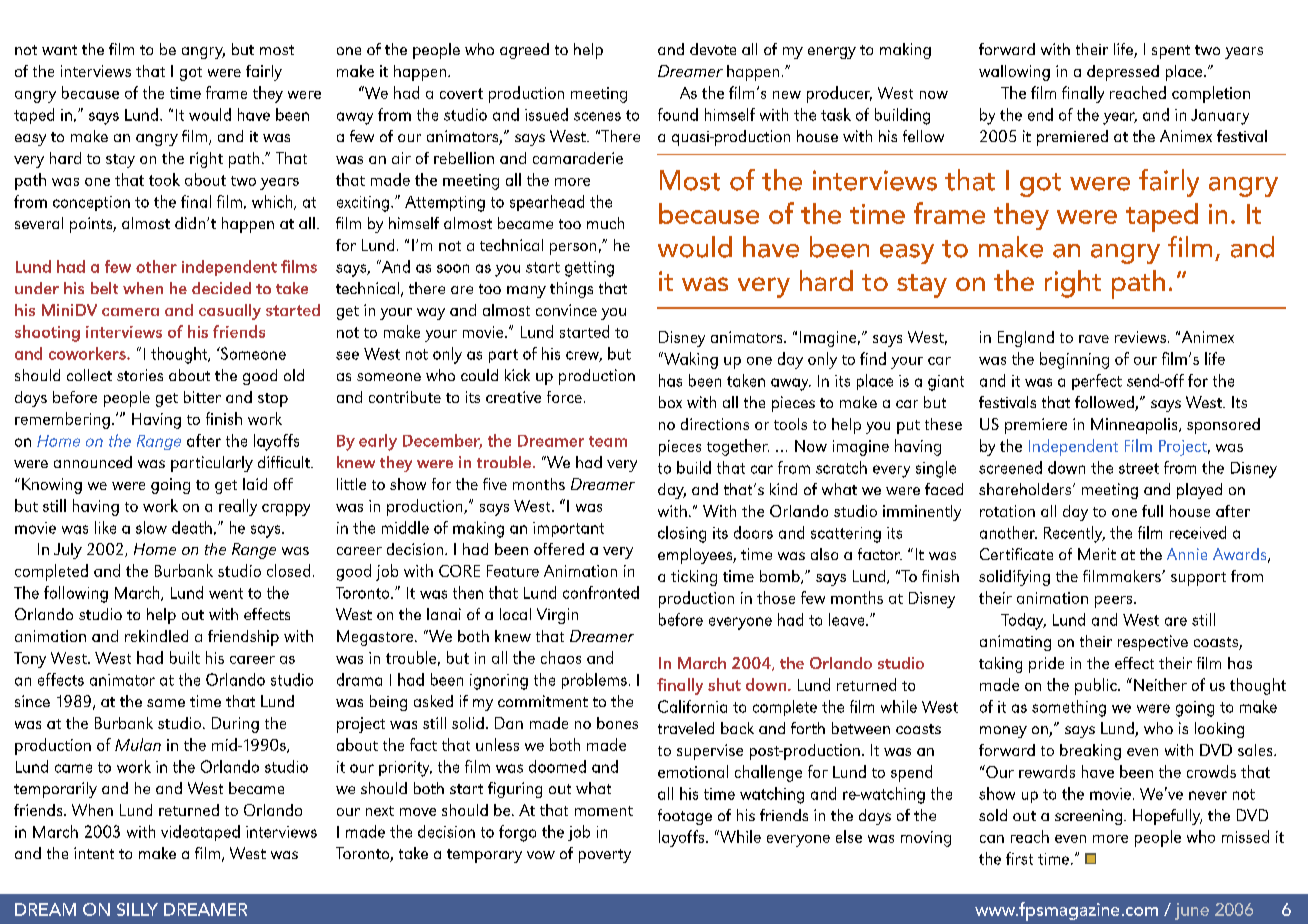 This image has width=1308, height=924. Describe the element at coordinates (1192, 911) in the image. I see `june` at that location.
